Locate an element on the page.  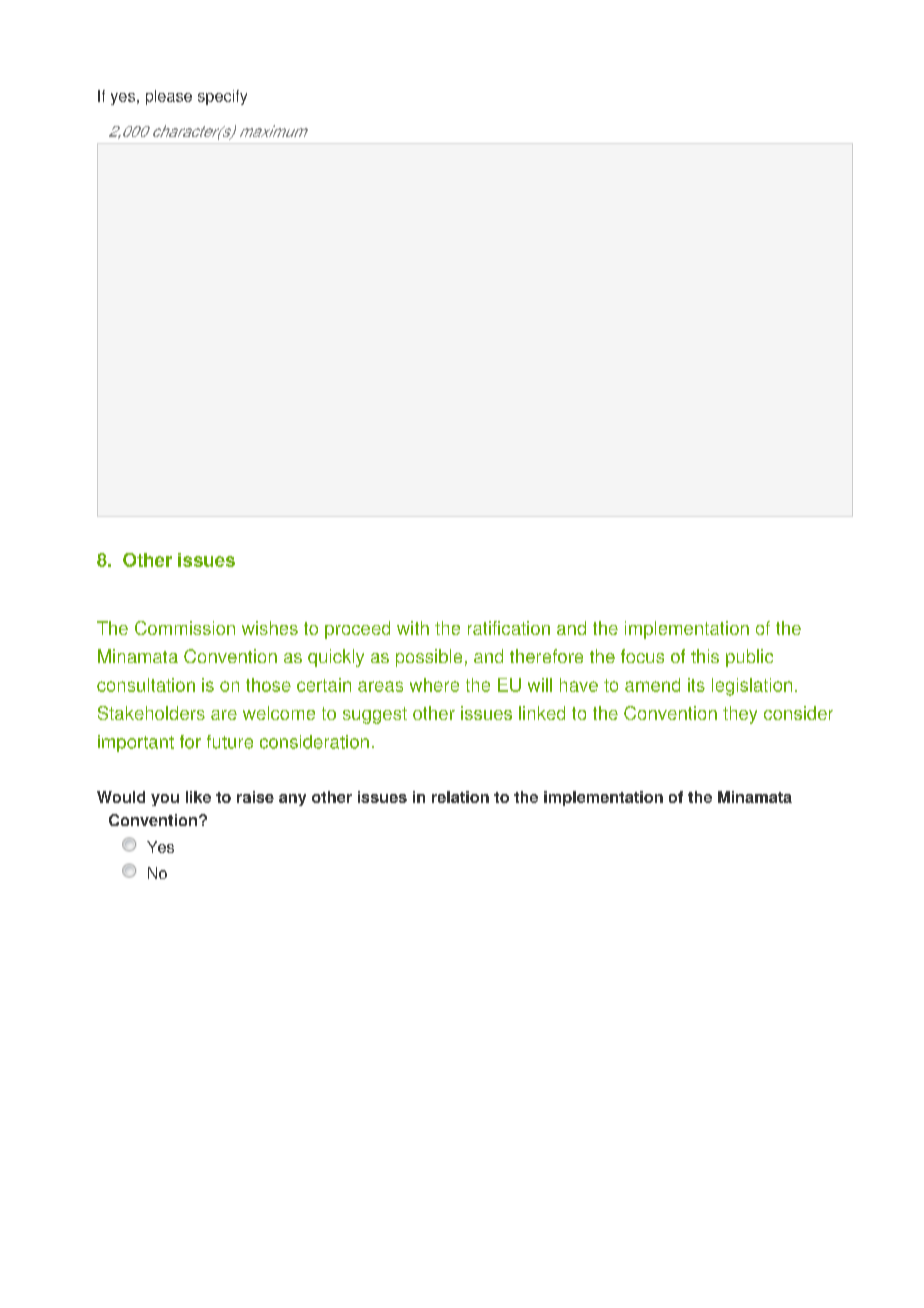
with is located at coordinates (413, 628).
